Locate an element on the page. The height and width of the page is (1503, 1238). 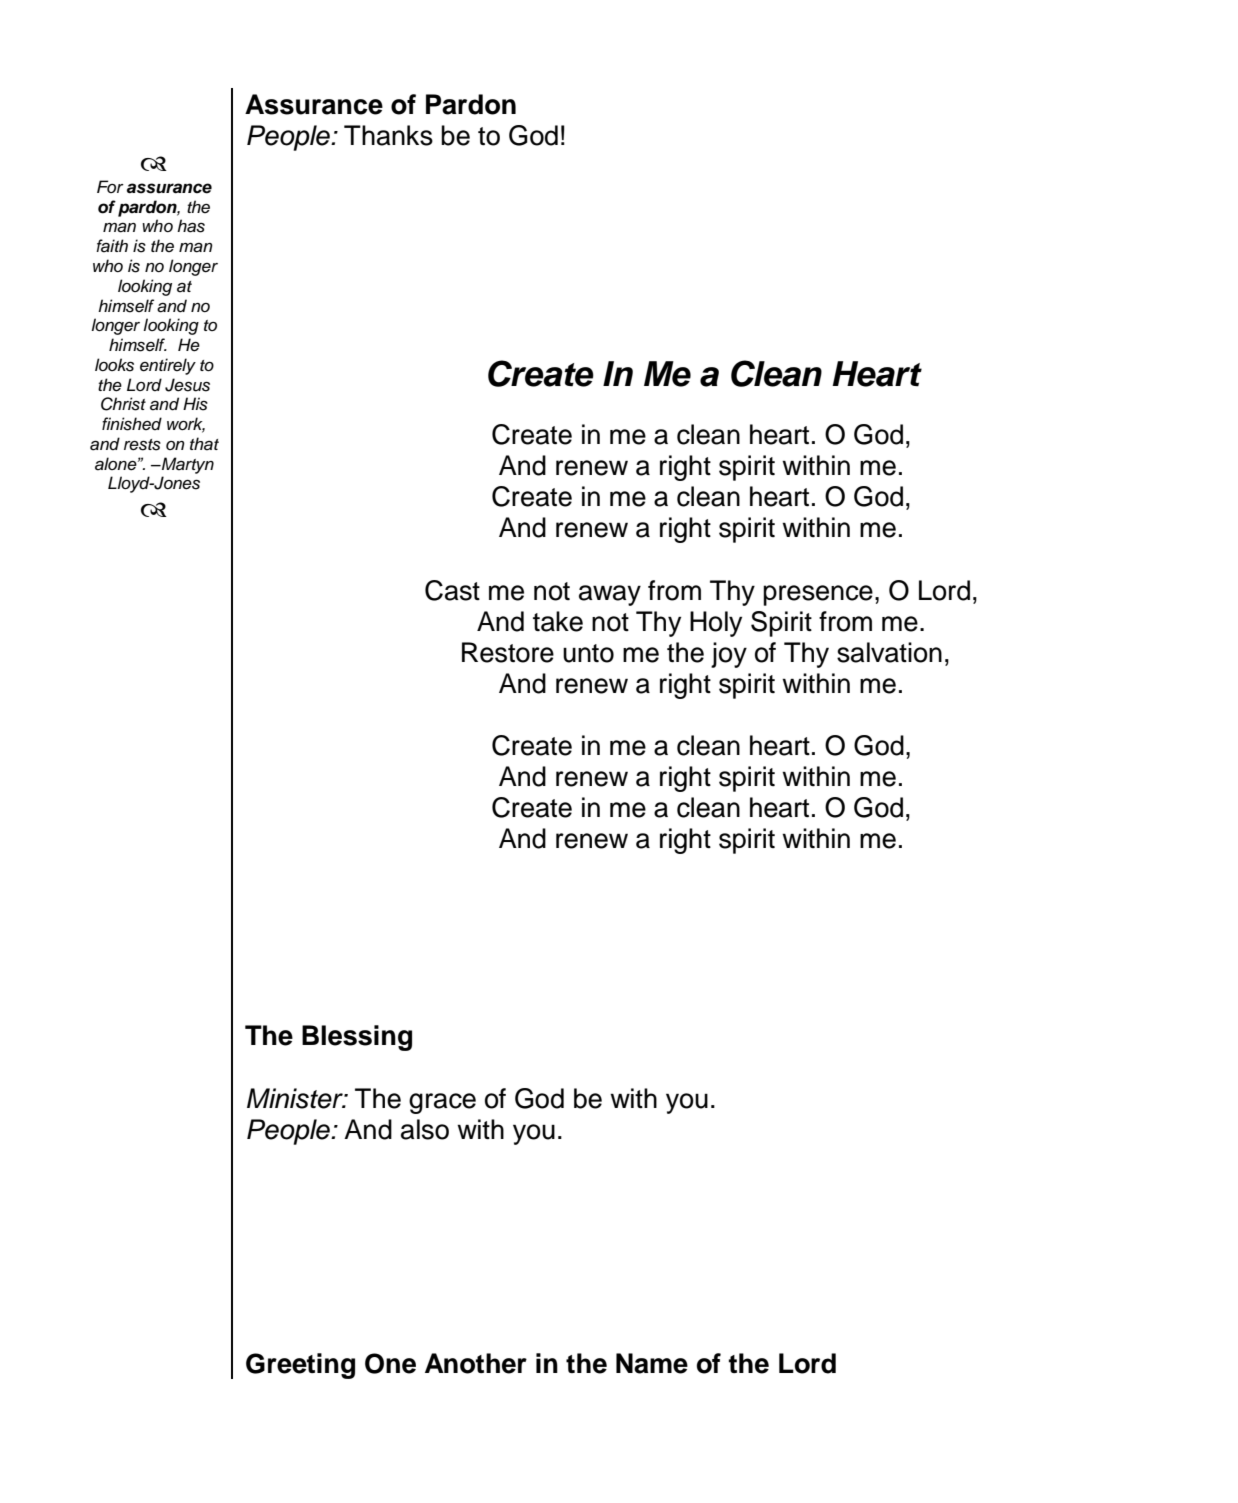
has is located at coordinates (191, 226).
